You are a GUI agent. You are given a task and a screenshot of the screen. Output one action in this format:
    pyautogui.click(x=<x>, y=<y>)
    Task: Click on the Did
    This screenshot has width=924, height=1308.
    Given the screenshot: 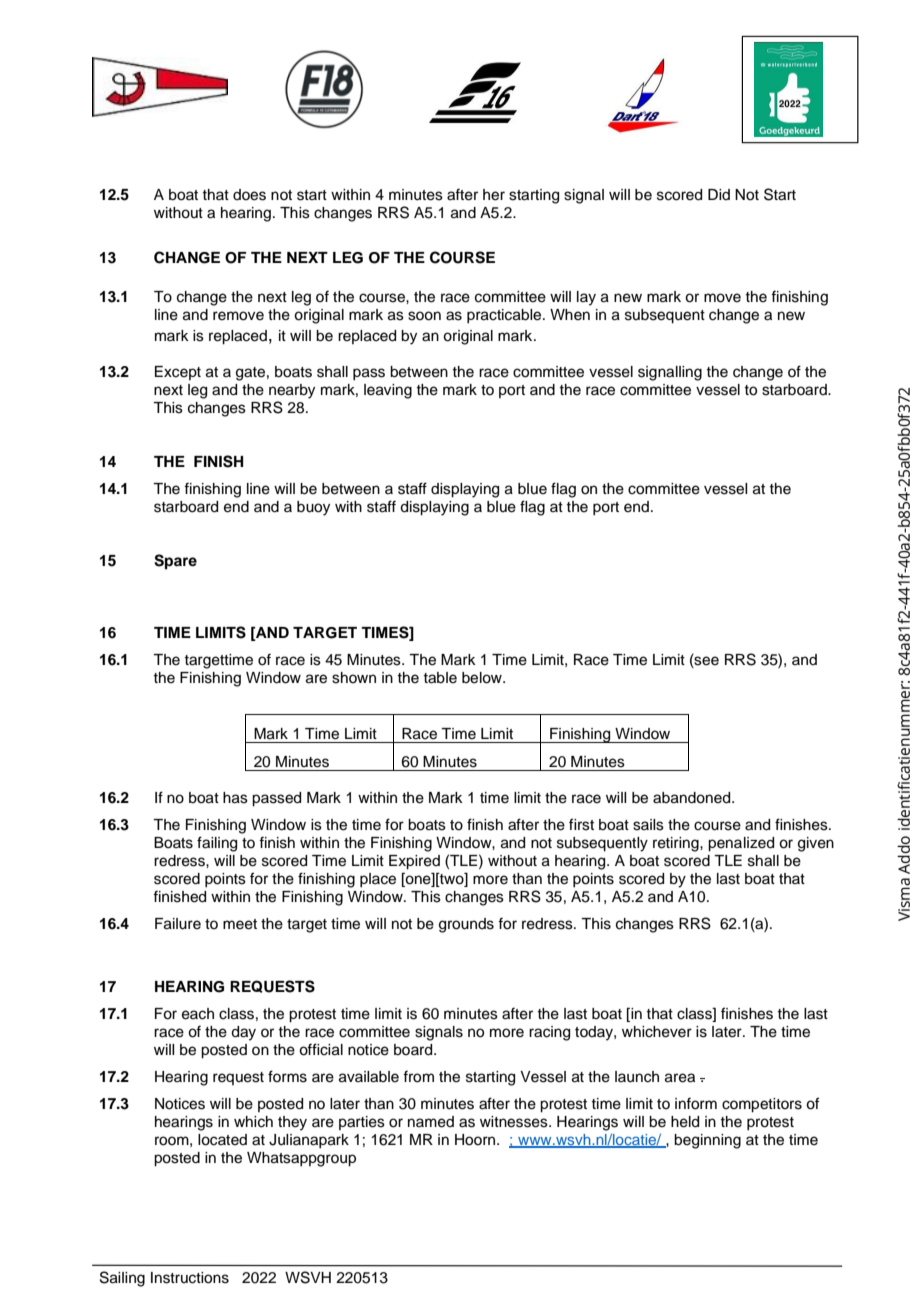 What is the action you would take?
    pyautogui.click(x=719, y=194)
